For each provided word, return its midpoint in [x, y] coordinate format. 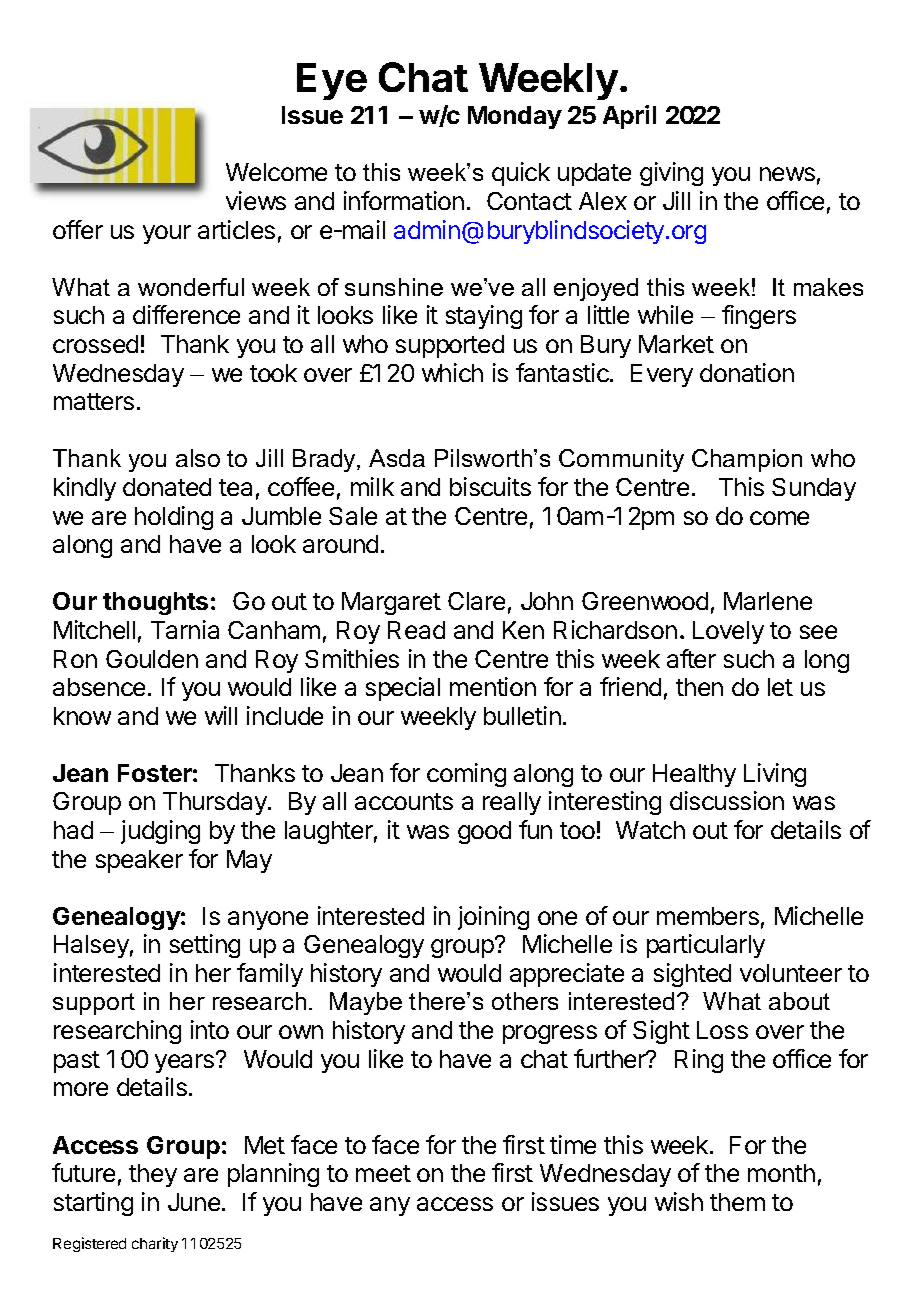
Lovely [728, 632]
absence [99, 687]
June [194, 1202]
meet [383, 1173]
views [256, 200]
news [787, 174]
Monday [515, 117]
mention [493, 686]
